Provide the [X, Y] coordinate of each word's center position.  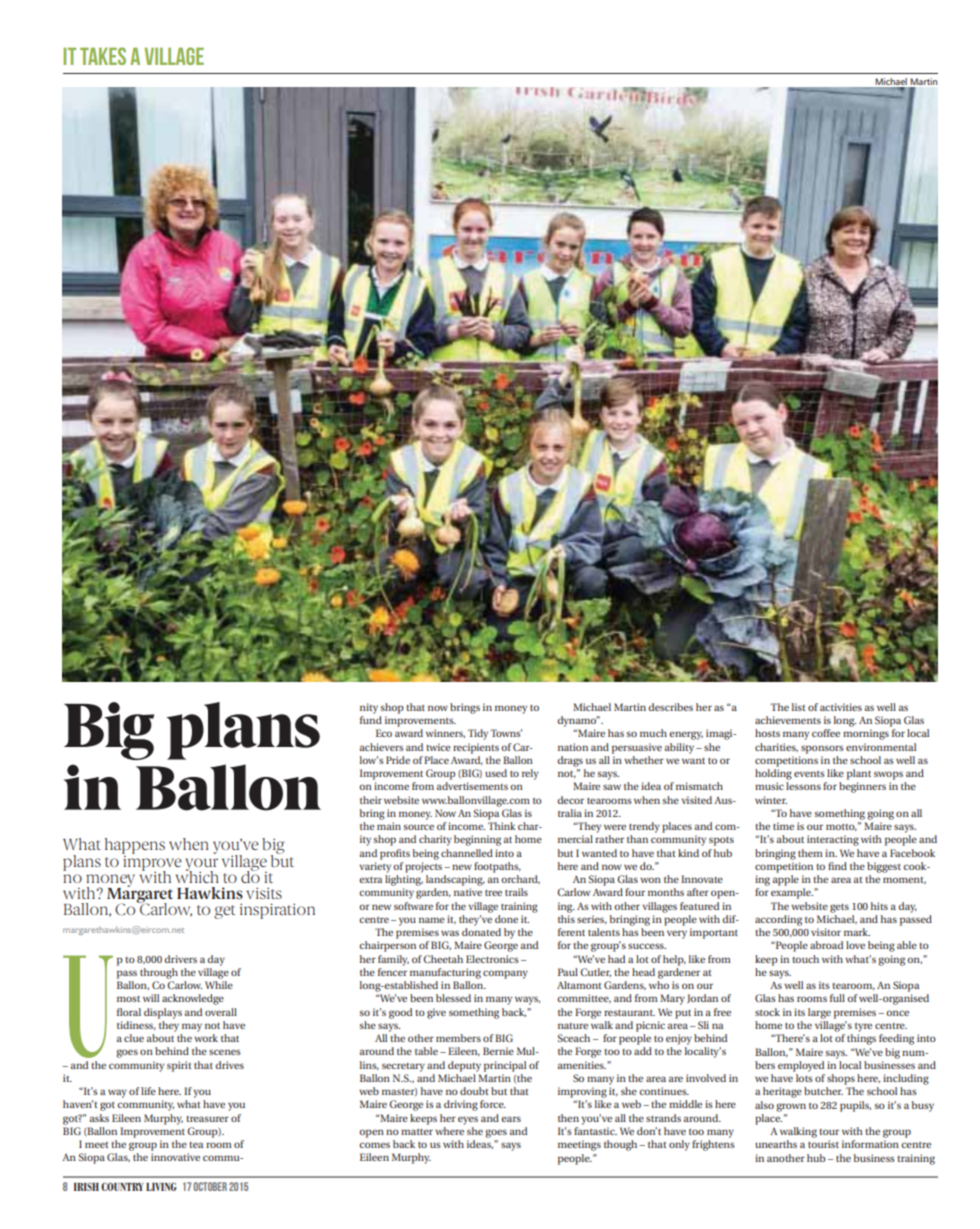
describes [670, 707]
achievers [381, 747]
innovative [175, 1157]
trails [516, 892]
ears [511, 1119]
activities [841, 707]
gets [839, 908]
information [870, 1144]
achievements [788, 720]
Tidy [478, 734]
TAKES [103, 56]
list [799, 707]
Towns [506, 733]
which [197, 876]
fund [371, 720]
